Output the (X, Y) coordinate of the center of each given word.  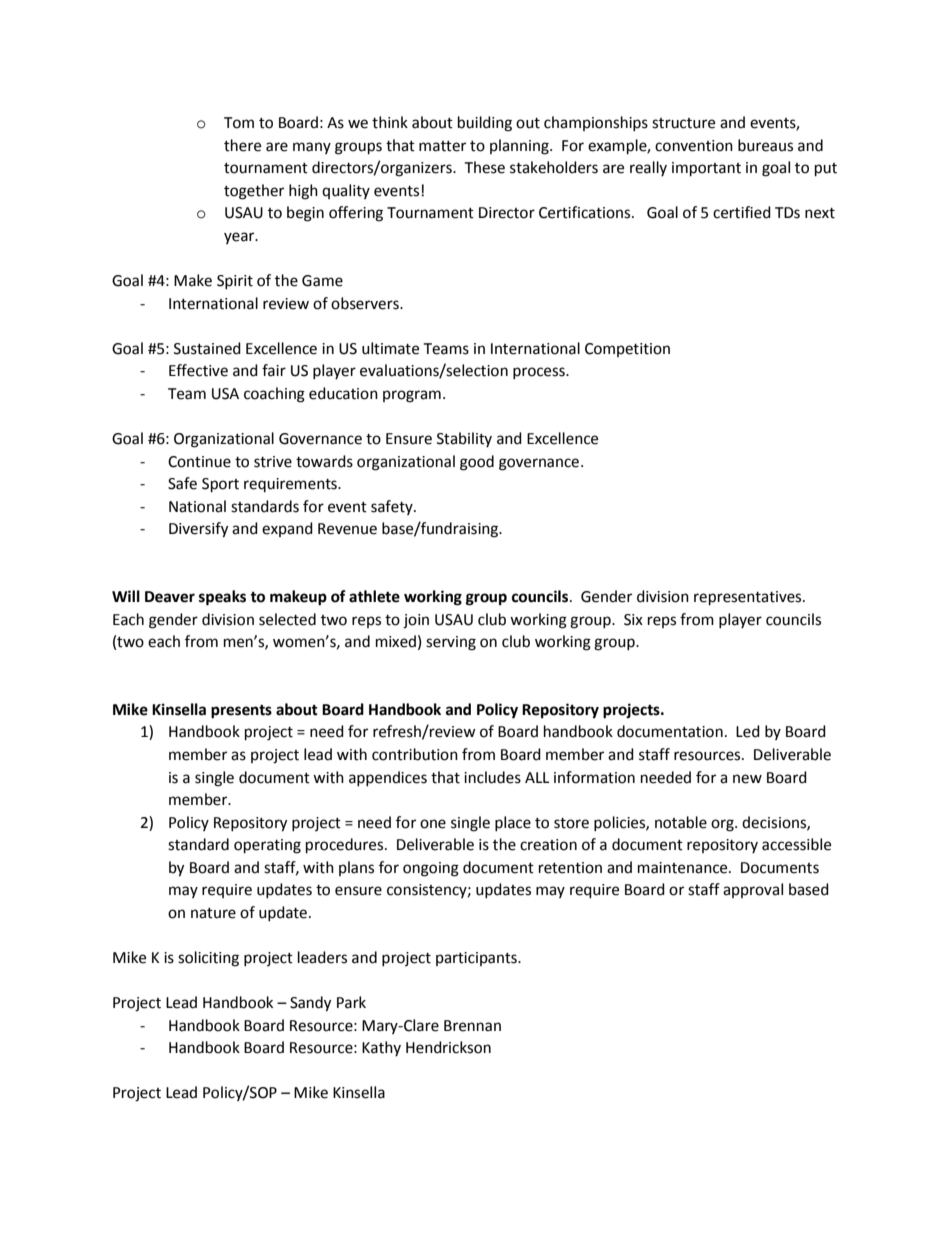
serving (451, 643)
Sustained (207, 348)
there (242, 145)
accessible (796, 844)
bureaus (765, 145)
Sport (220, 485)
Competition (627, 350)
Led (748, 731)
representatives (749, 598)
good (477, 463)
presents (241, 712)
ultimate (390, 348)
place (513, 823)
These (484, 167)
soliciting (208, 959)
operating (267, 846)
